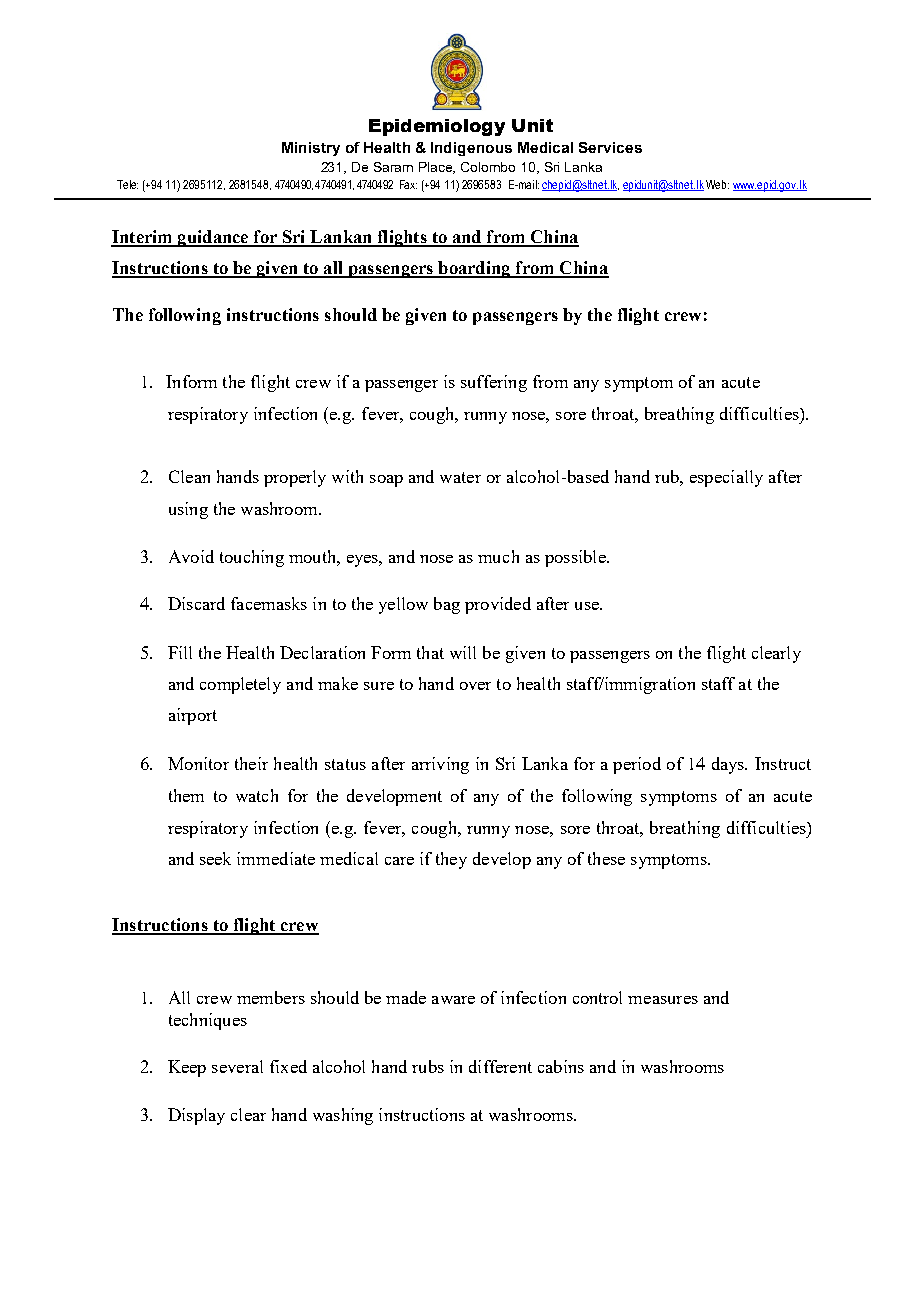 This screenshot has height=1308, width=924. I want to click on arriving, so click(440, 765).
